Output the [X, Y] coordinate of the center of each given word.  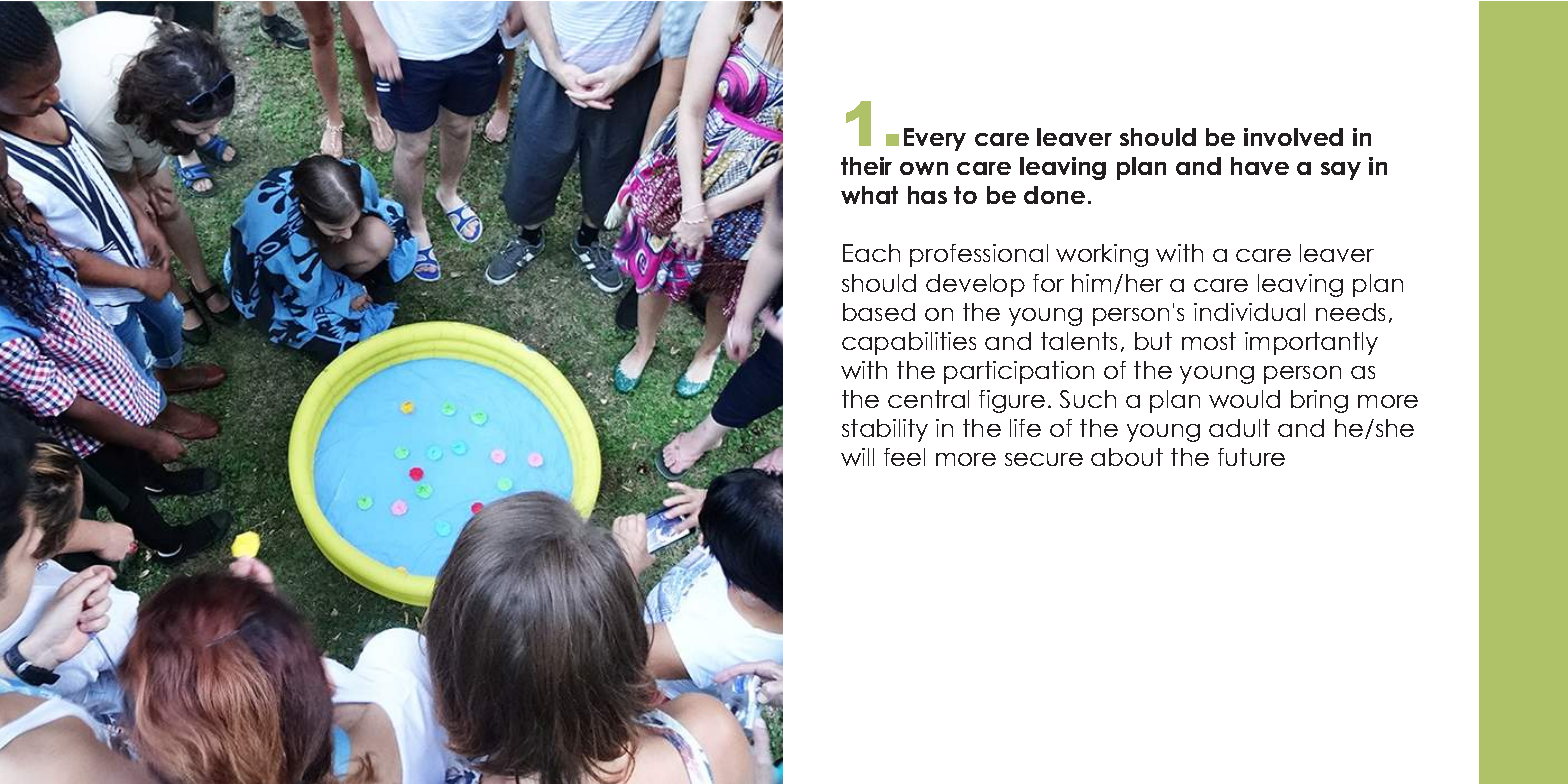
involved [1293, 137]
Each [871, 253]
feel [904, 457]
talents [1079, 341]
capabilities [909, 343]
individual [1249, 312]
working [1102, 255]
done [1054, 195]
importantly [1311, 343]
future [1251, 457]
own [924, 168]
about [1127, 457]
